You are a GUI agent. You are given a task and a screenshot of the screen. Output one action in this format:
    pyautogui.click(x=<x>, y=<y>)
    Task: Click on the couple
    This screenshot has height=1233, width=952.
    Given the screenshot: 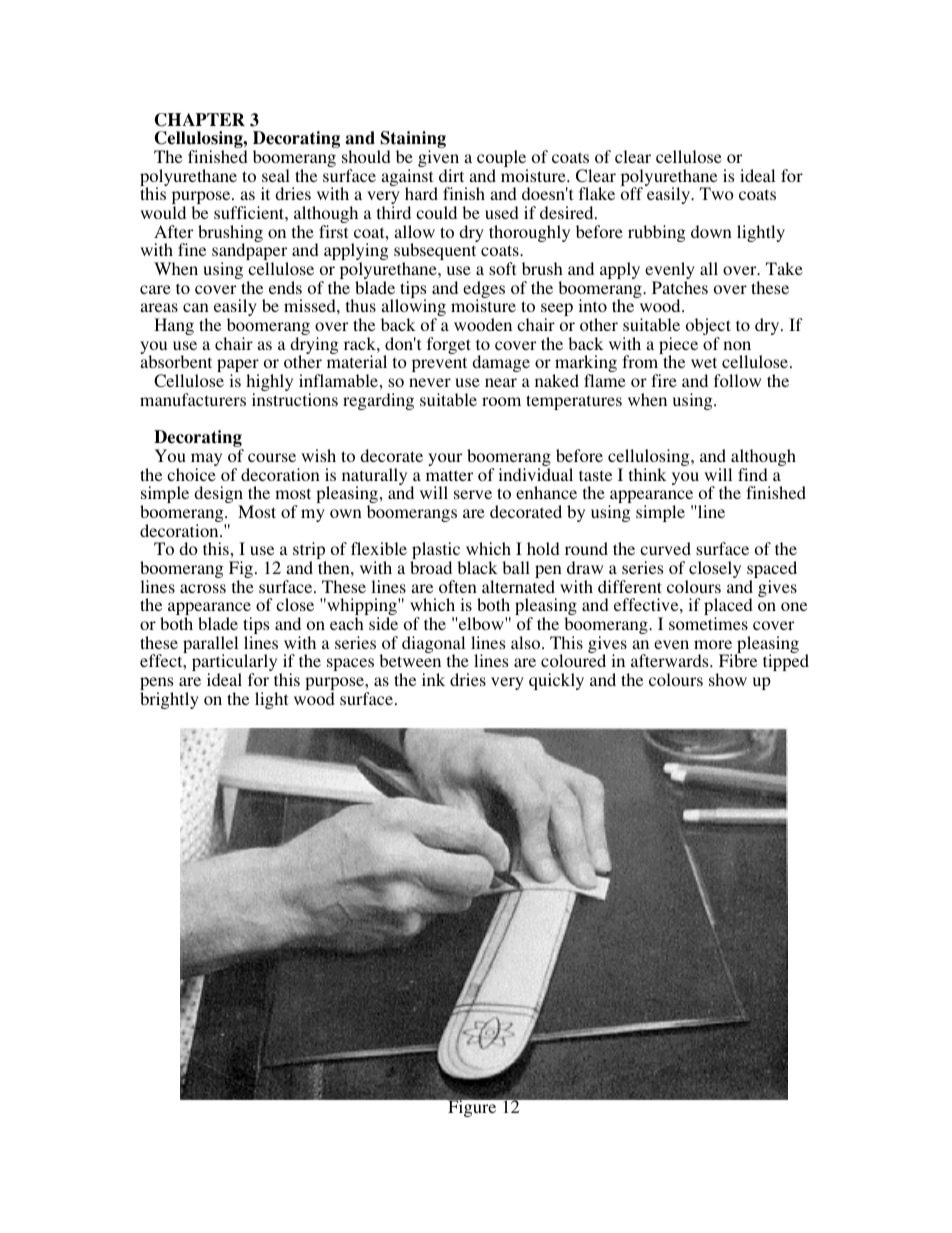 What is the action you would take?
    pyautogui.click(x=502, y=160)
